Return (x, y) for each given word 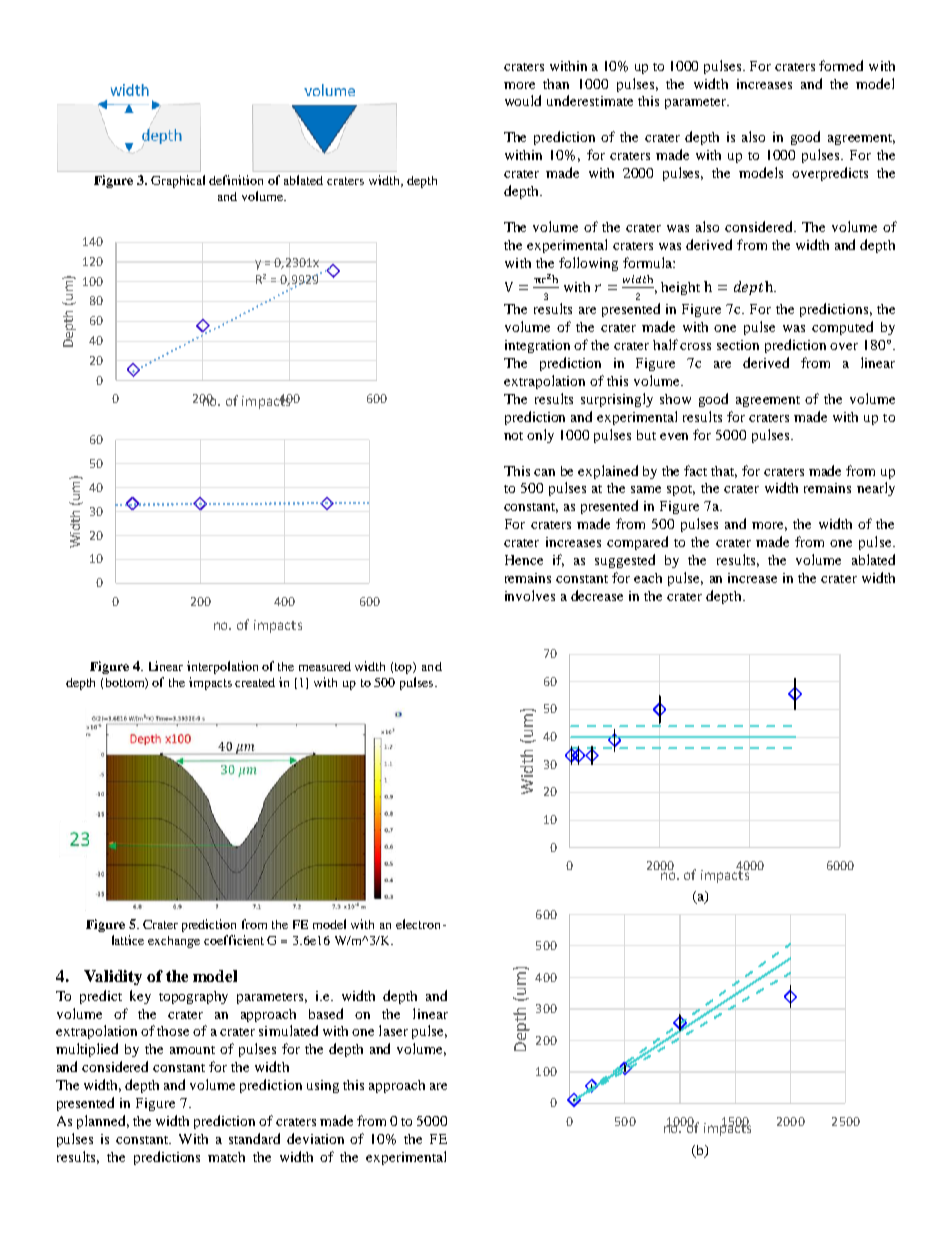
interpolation (222, 667)
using (323, 1086)
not (513, 436)
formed (841, 65)
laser (393, 1030)
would (523, 100)
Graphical (178, 181)
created (255, 682)
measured (325, 666)
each (648, 578)
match (226, 1157)
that (724, 472)
